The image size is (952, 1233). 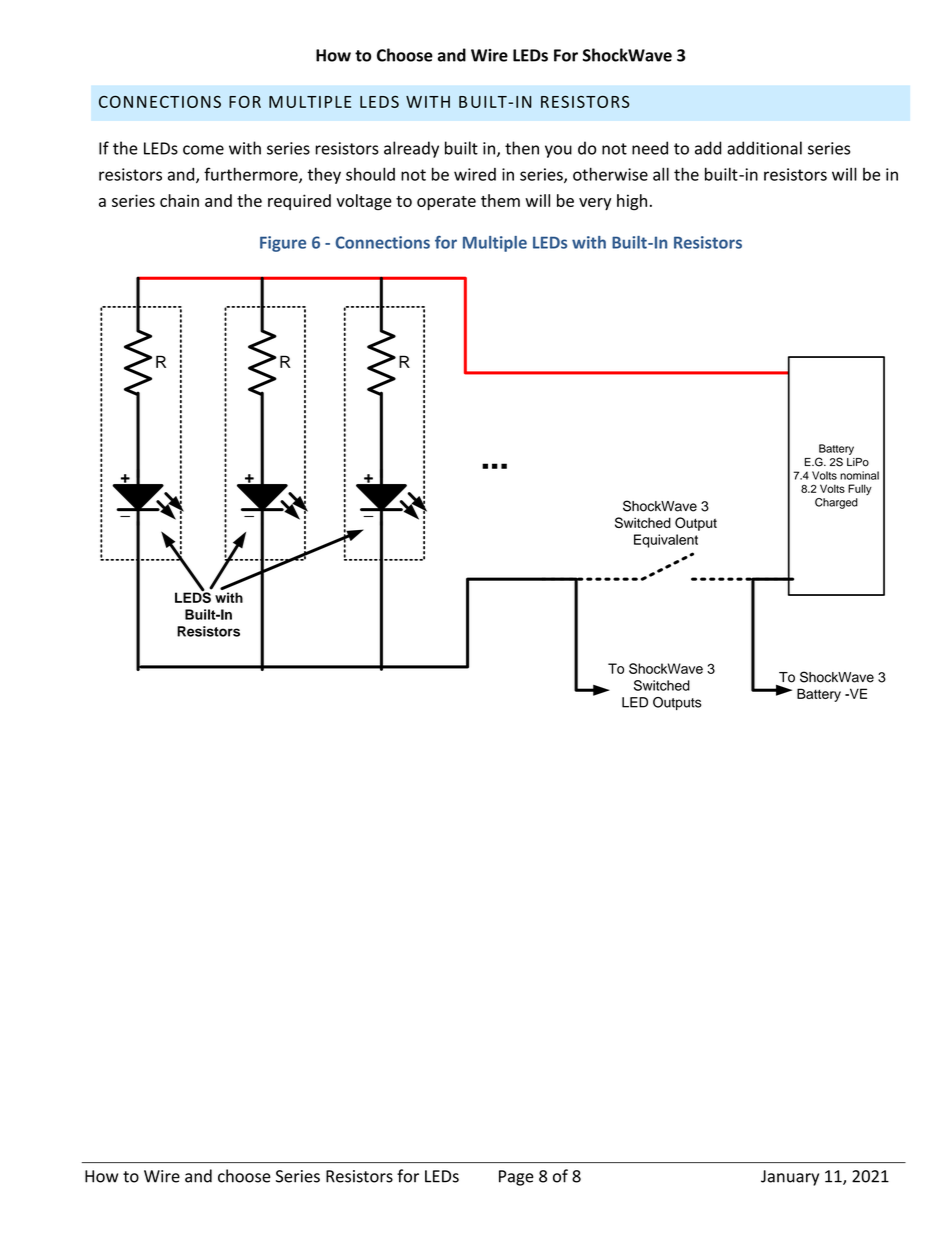 I want to click on Fully, so click(x=860, y=489).
